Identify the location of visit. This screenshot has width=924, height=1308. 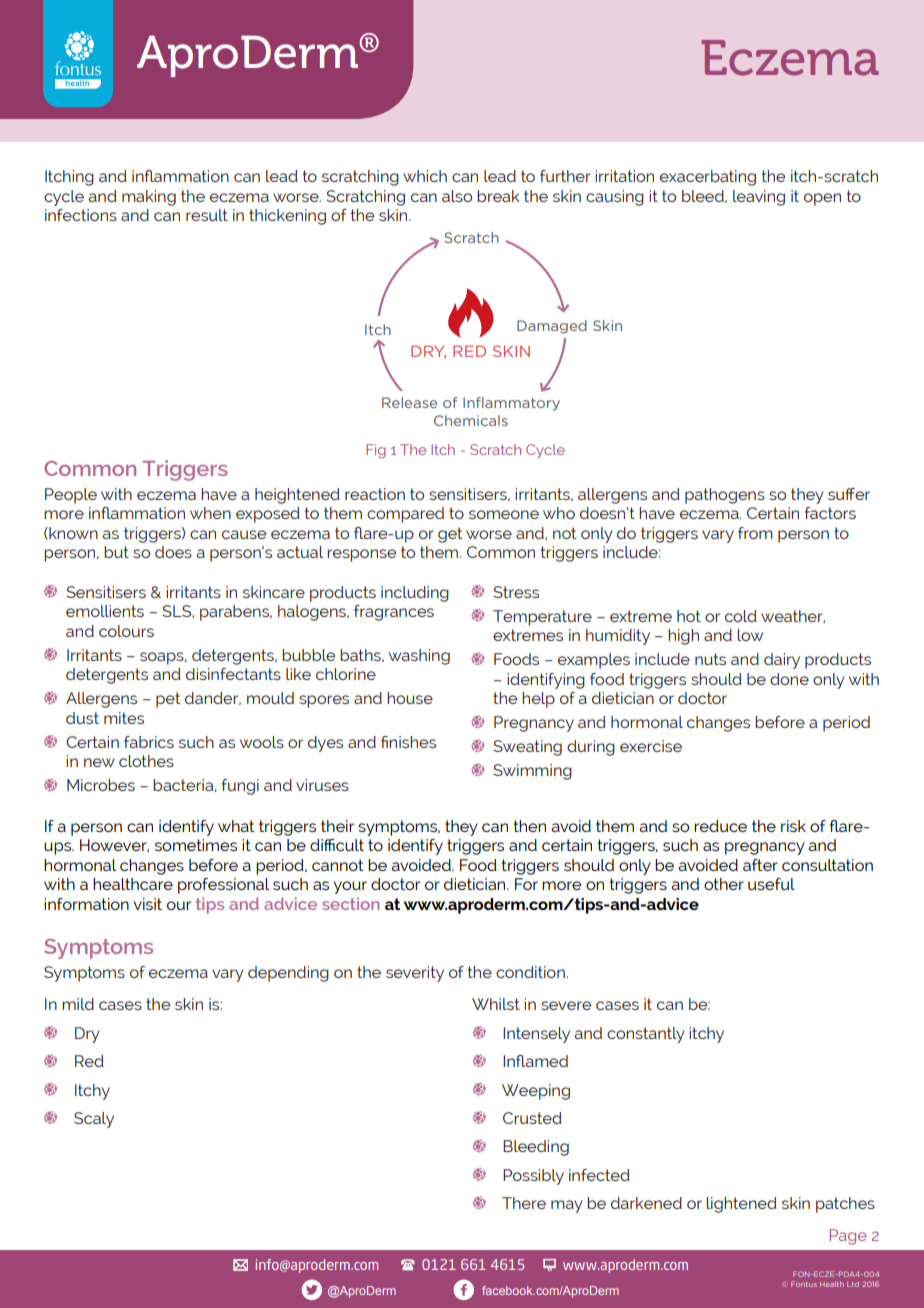
(148, 904).
